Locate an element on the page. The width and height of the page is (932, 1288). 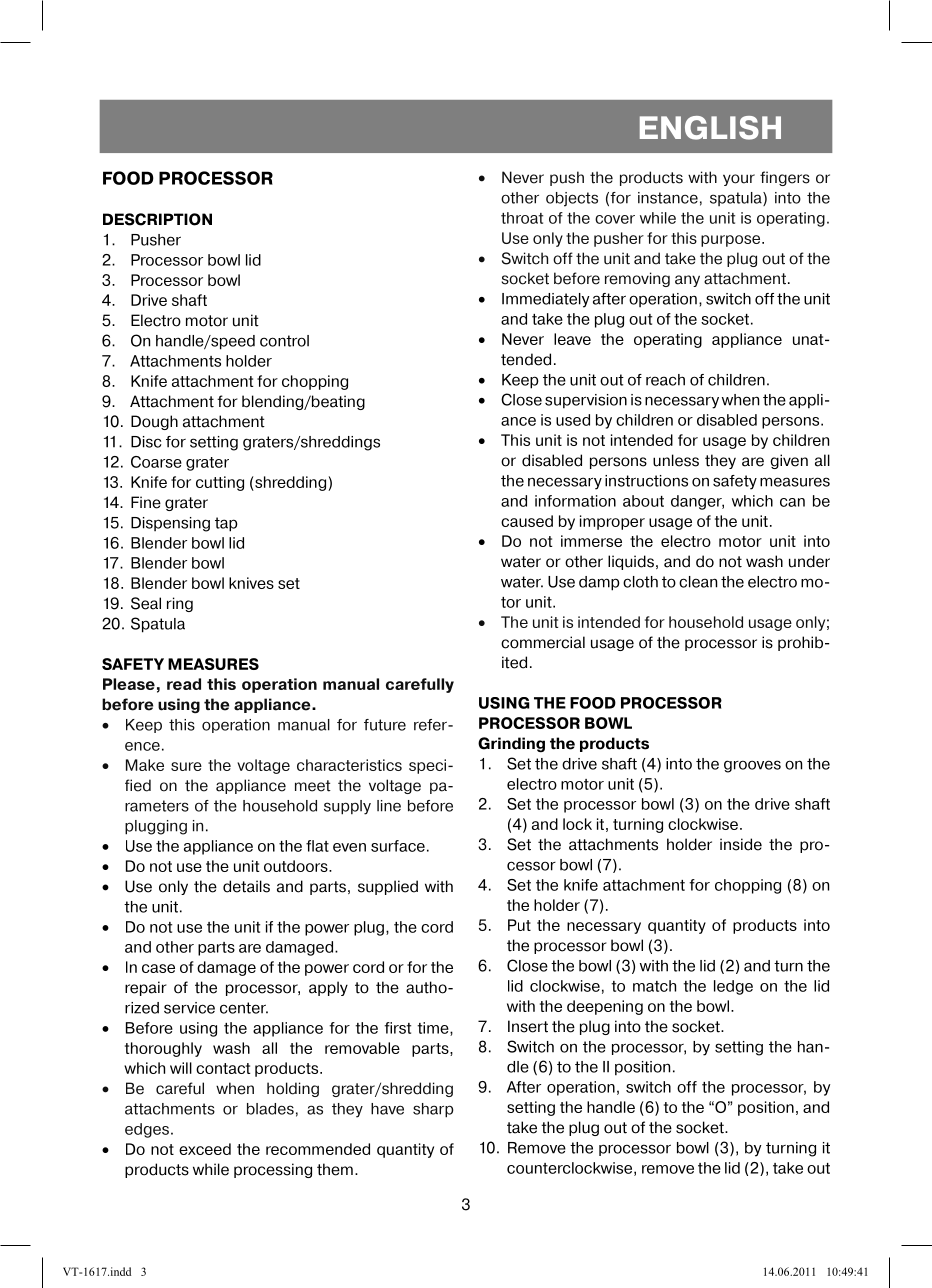
DESCRIPTION is located at coordinates (157, 219).
